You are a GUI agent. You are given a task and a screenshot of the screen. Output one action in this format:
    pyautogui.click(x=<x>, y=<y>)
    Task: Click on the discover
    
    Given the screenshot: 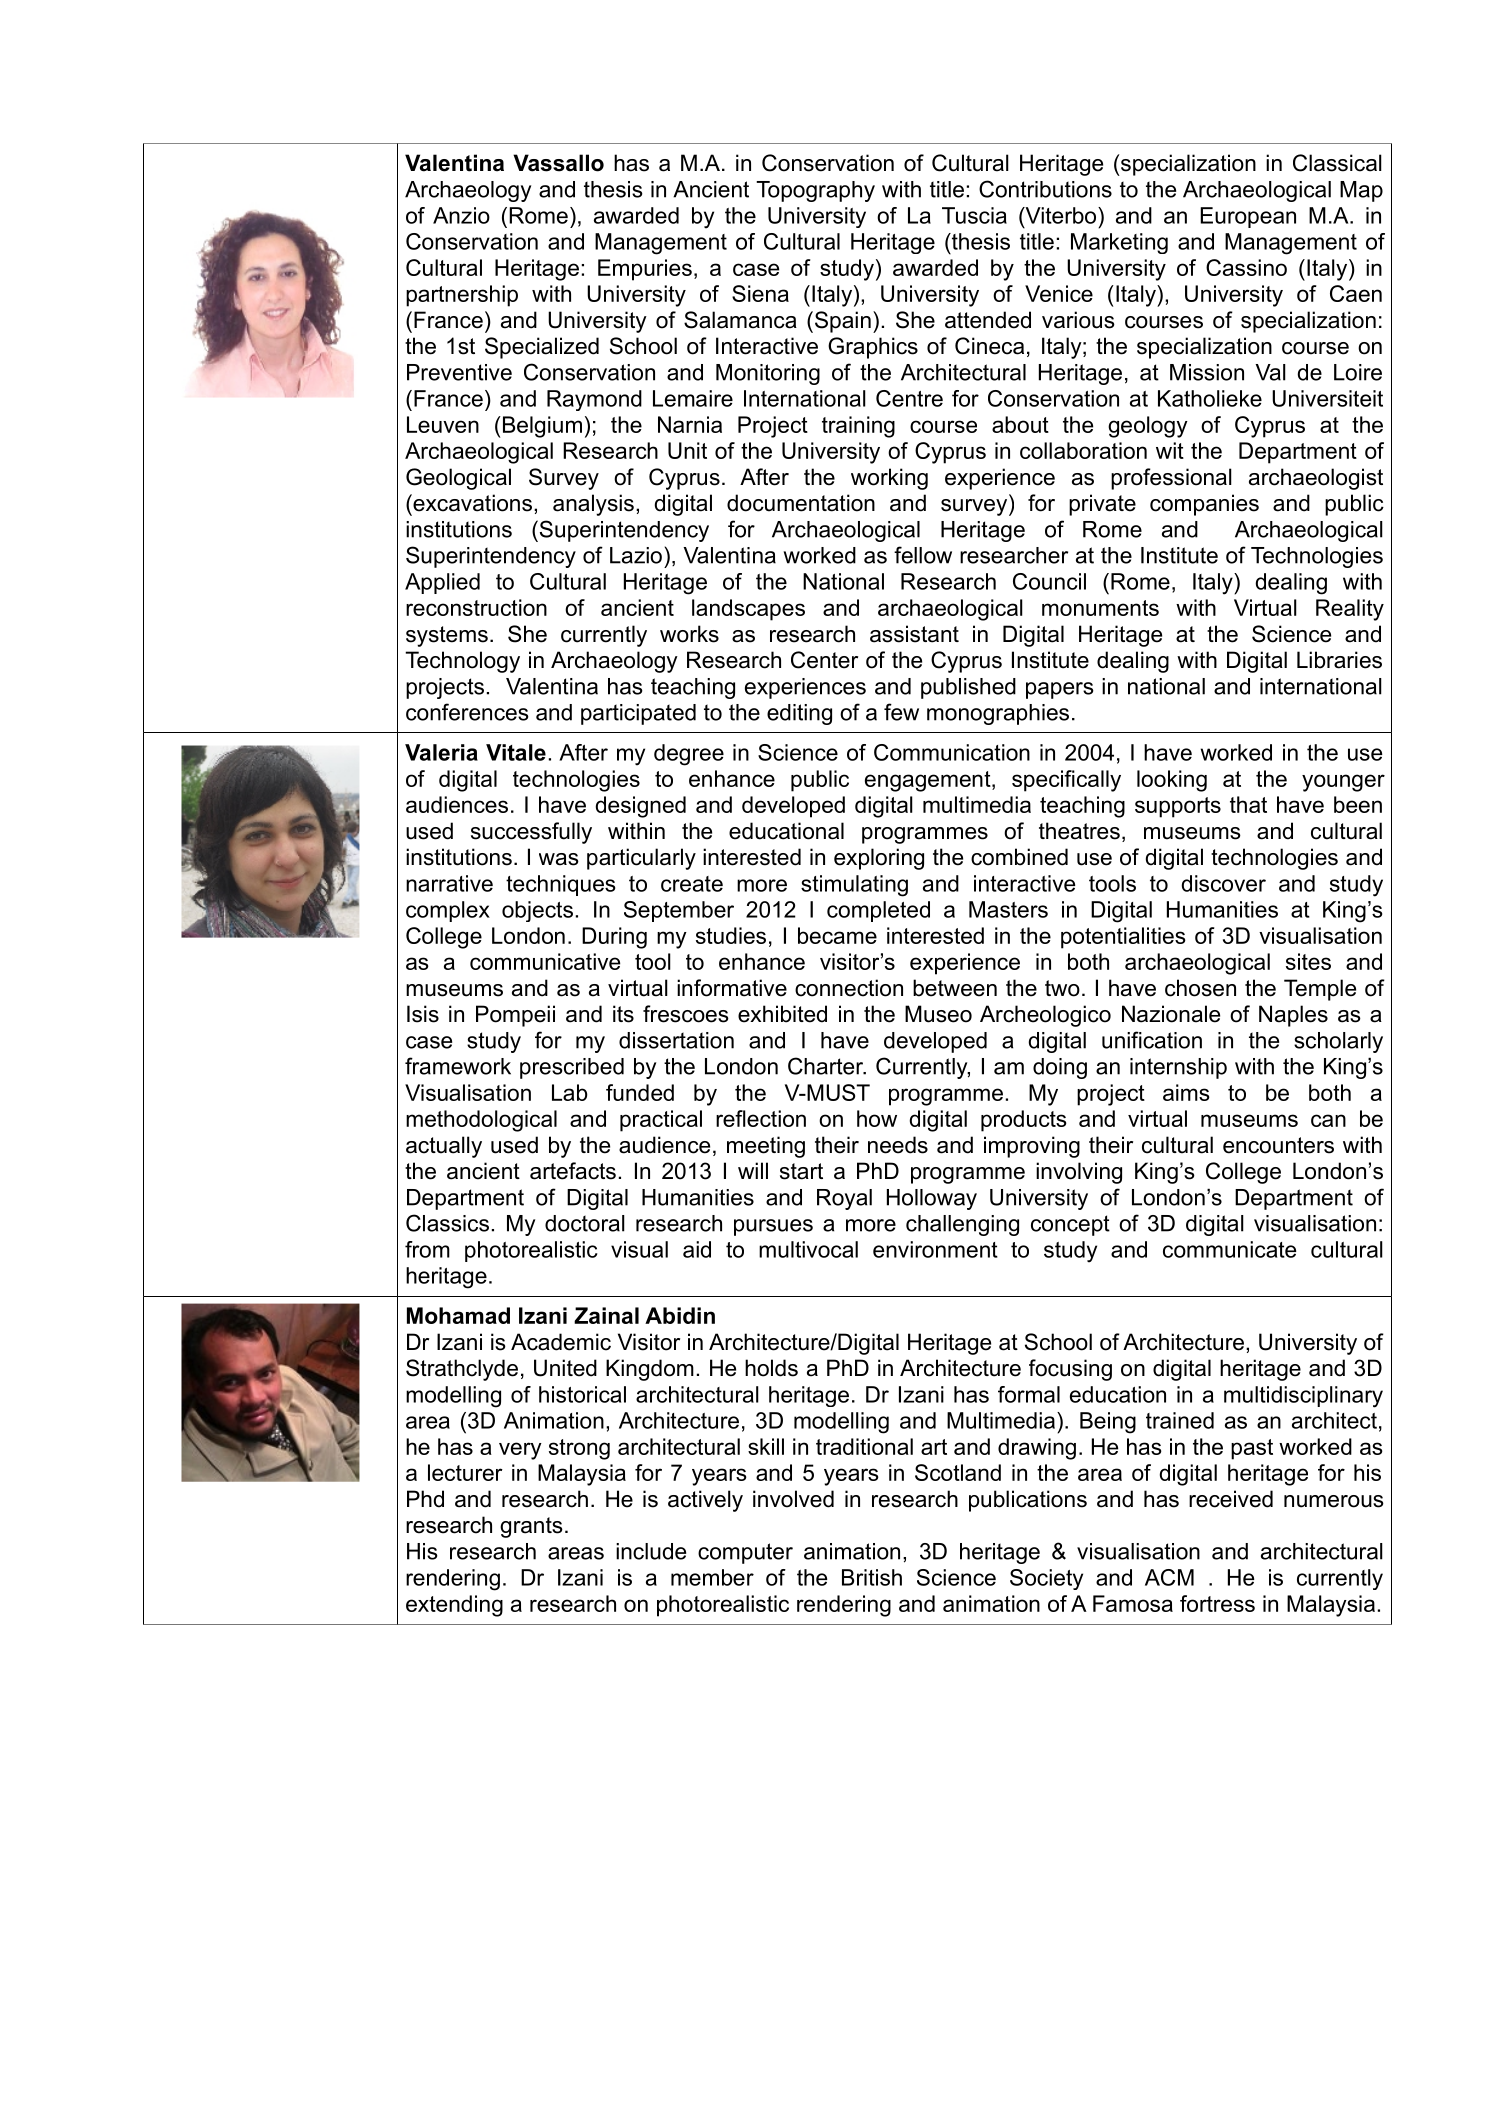 What is the action you would take?
    pyautogui.click(x=1223, y=883)
